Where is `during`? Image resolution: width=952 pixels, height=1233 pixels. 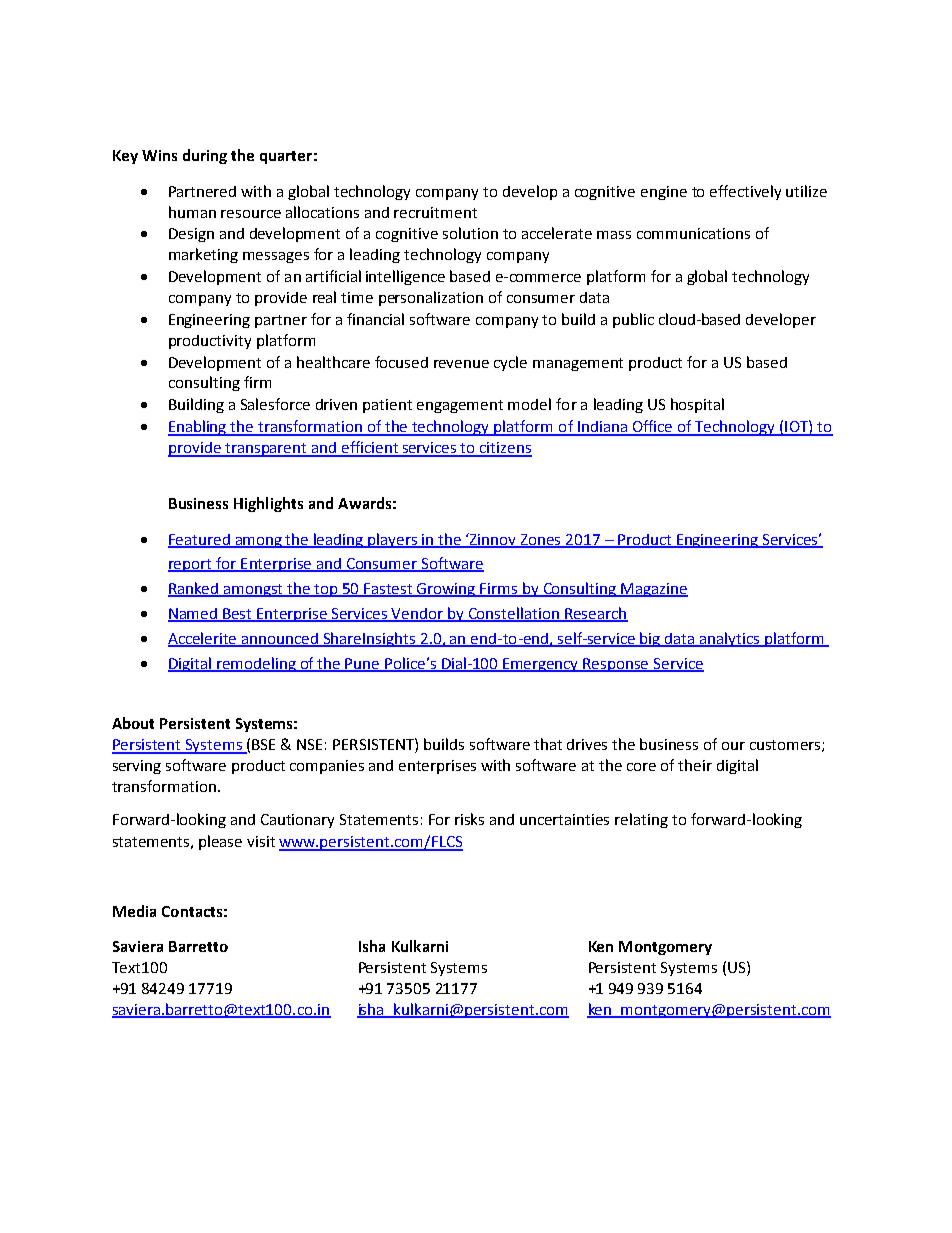
during is located at coordinates (205, 156).
